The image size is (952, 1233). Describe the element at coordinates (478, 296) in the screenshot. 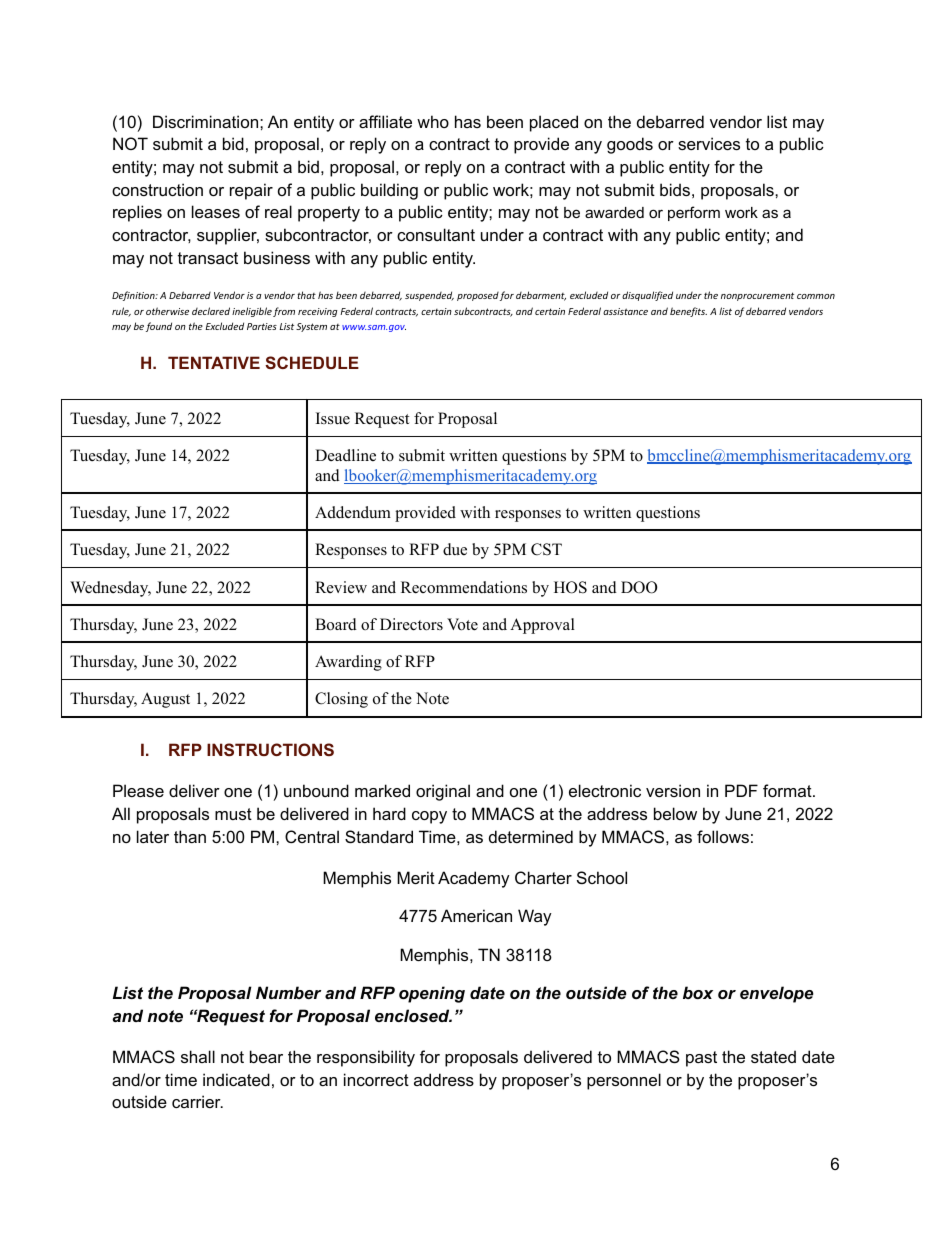

I see `proposed` at that location.
